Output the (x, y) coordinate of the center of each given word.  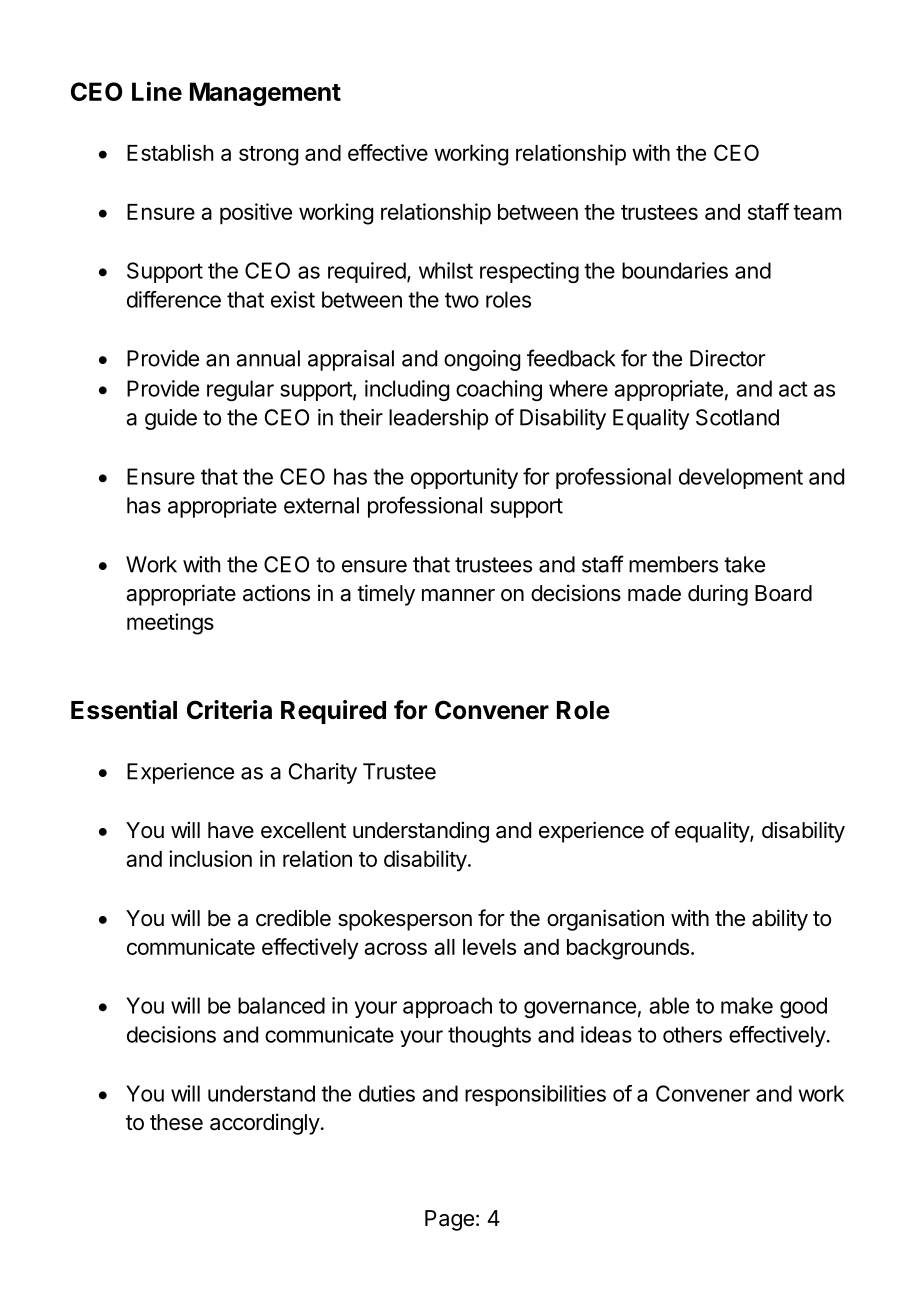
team (817, 212)
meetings (170, 624)
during (718, 595)
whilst (446, 270)
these (176, 1122)
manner (458, 595)
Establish (170, 152)
